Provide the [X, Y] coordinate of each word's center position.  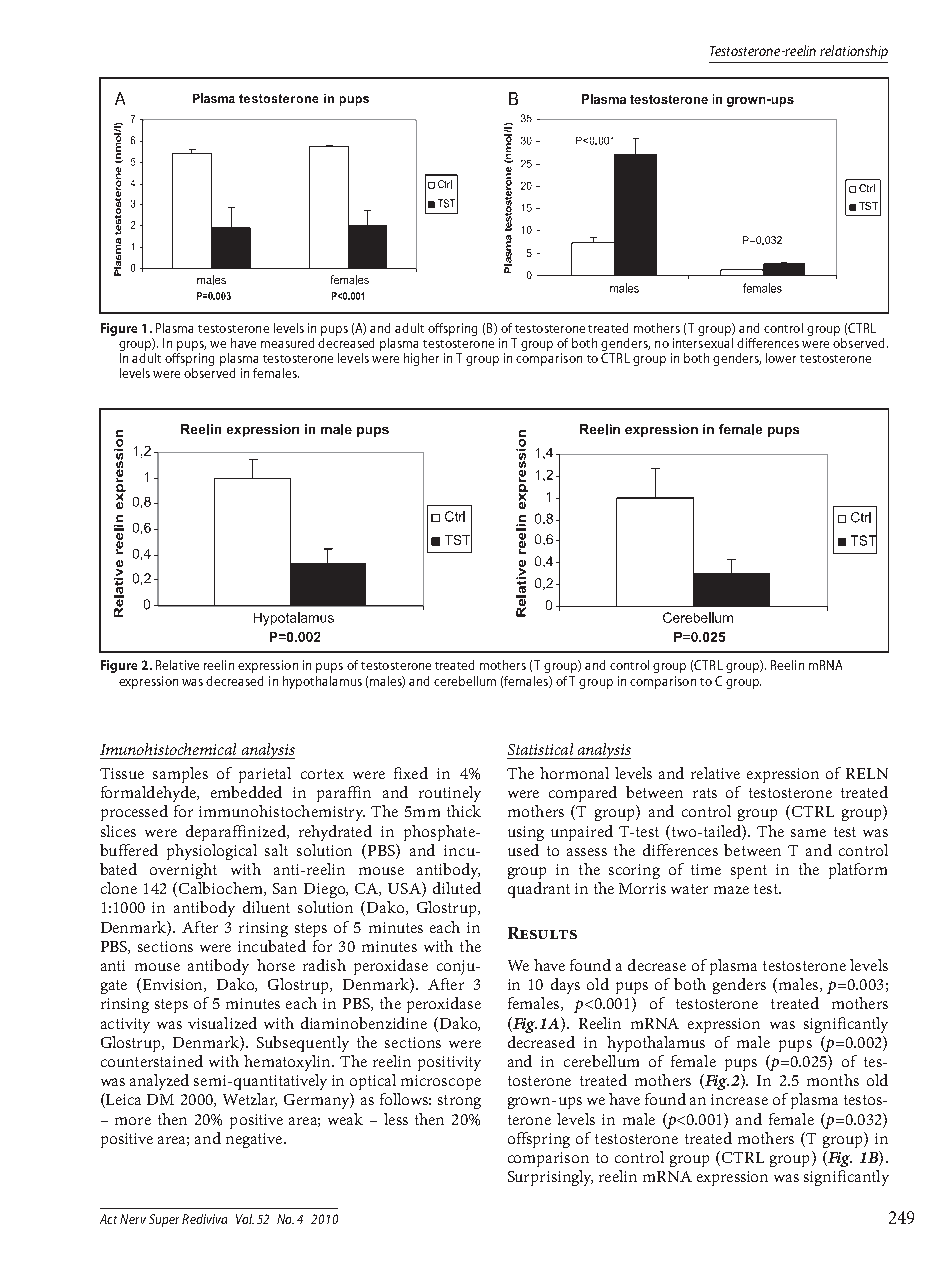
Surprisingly [550, 1178]
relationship [854, 52]
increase [739, 1099]
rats [705, 793]
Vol [245, 1219]
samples [180, 775]
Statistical [540, 749]
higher [421, 359]
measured [287, 343]
